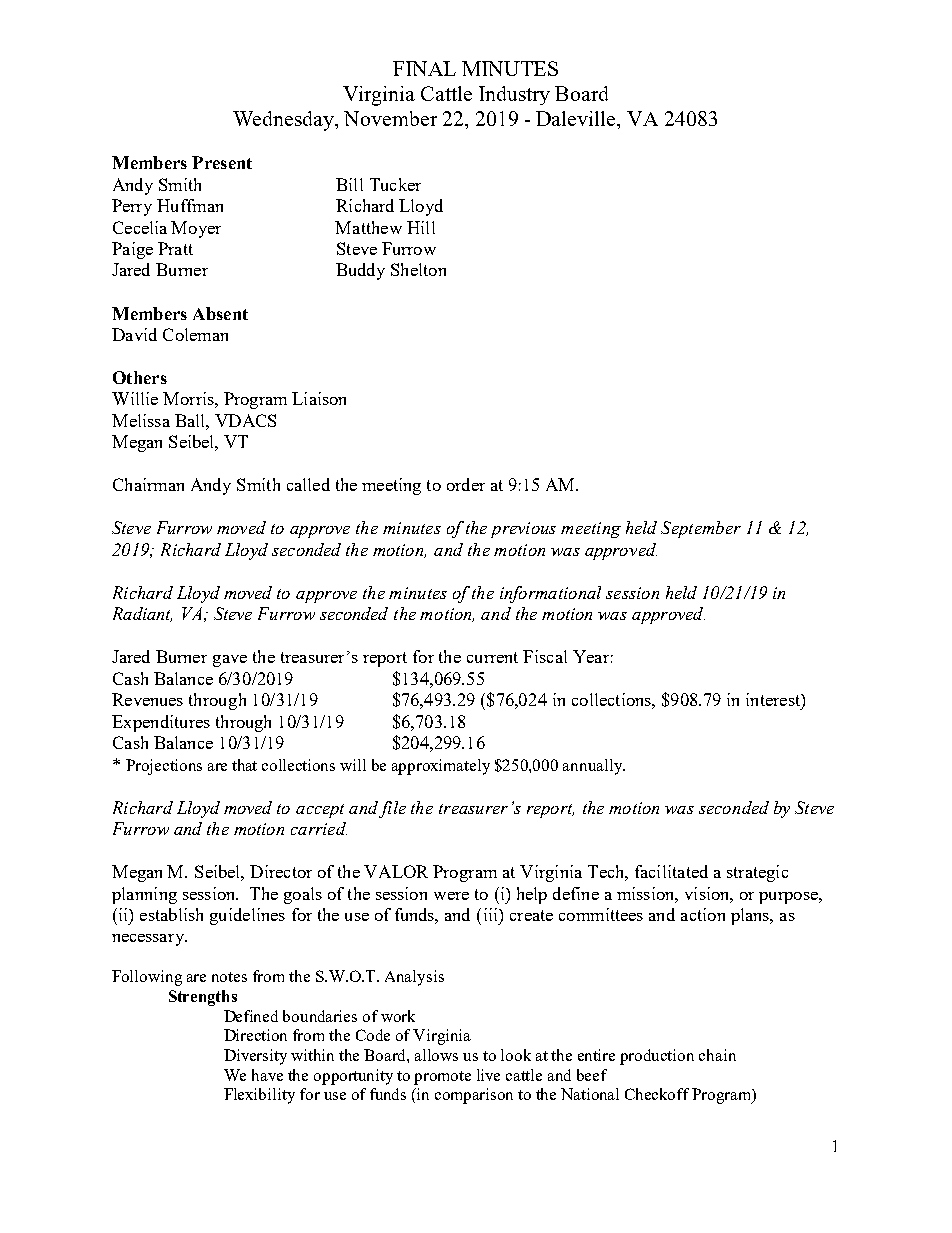  I want to click on order, so click(466, 484).
